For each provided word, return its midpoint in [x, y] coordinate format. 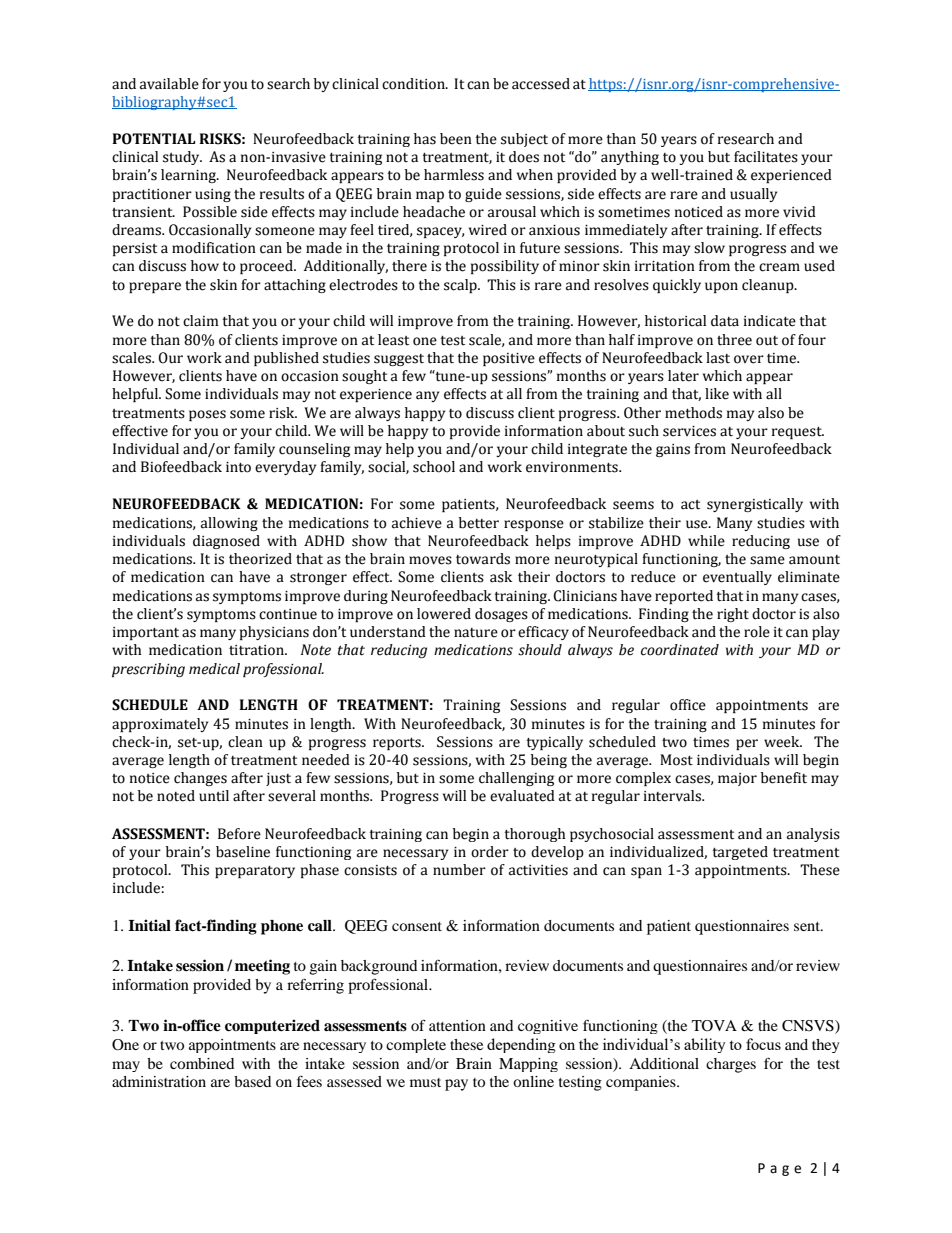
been [456, 139]
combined [202, 1063]
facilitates [766, 157]
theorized [260, 559]
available [169, 84]
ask [501, 577]
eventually [737, 578]
